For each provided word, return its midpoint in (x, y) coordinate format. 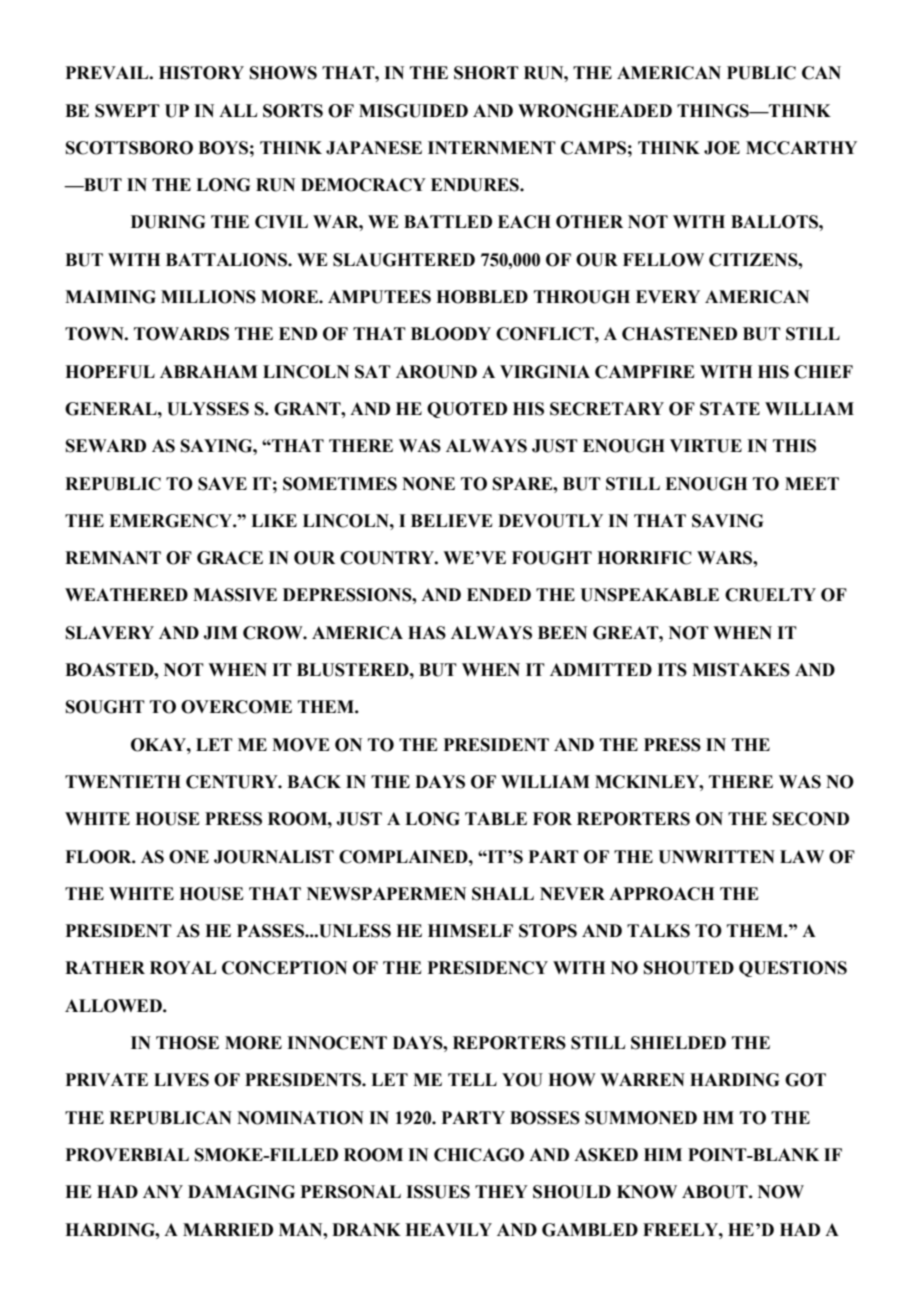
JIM (220, 633)
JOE (722, 148)
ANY (163, 1191)
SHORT (486, 73)
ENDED (499, 594)
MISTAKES (741, 670)
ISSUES (438, 1192)
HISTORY (201, 73)
